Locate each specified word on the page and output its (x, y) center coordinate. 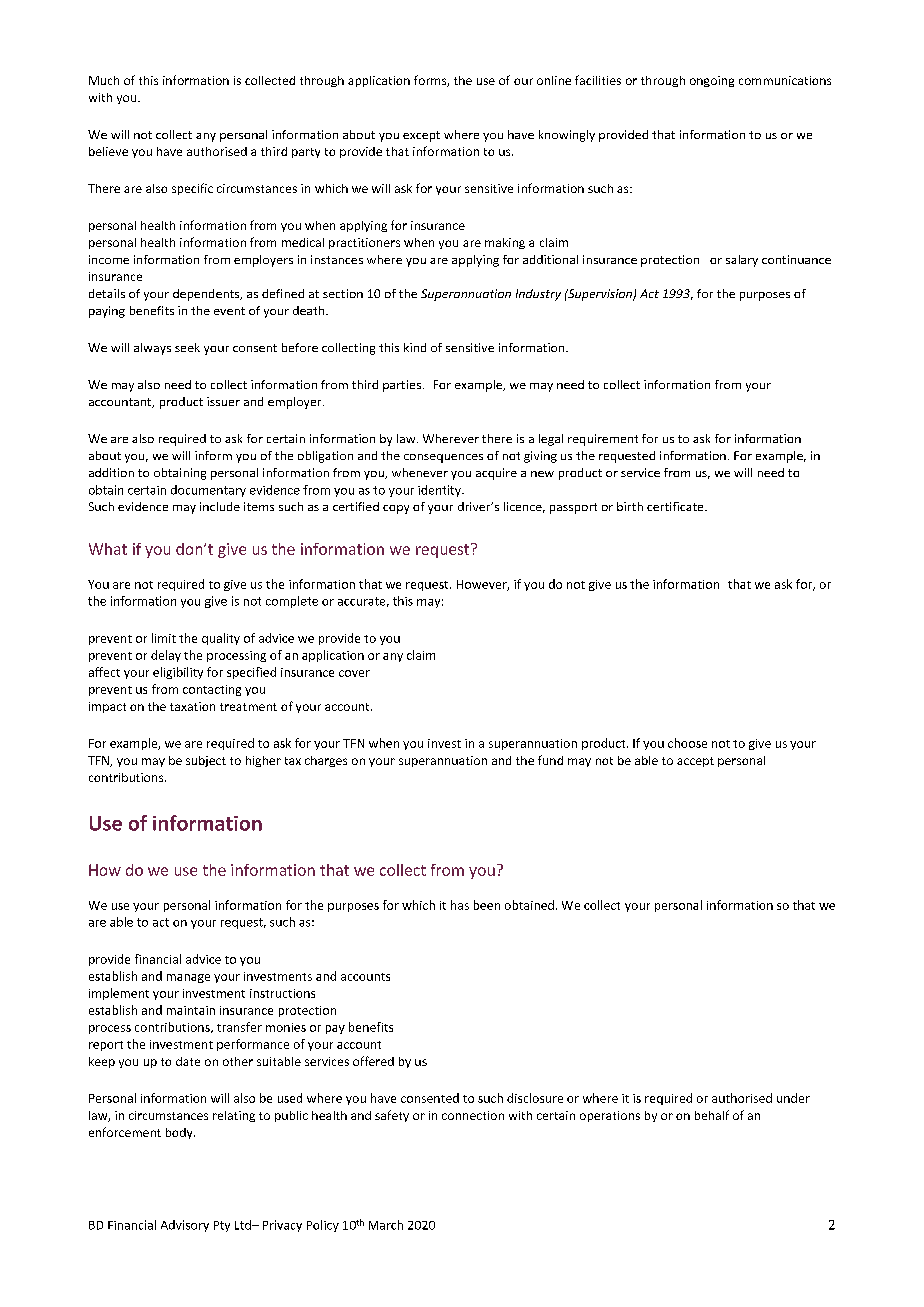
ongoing (712, 81)
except (421, 136)
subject (206, 761)
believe (108, 151)
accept (695, 762)
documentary (208, 491)
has (460, 905)
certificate (676, 506)
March (386, 1225)
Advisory (185, 1226)
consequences (443, 458)
